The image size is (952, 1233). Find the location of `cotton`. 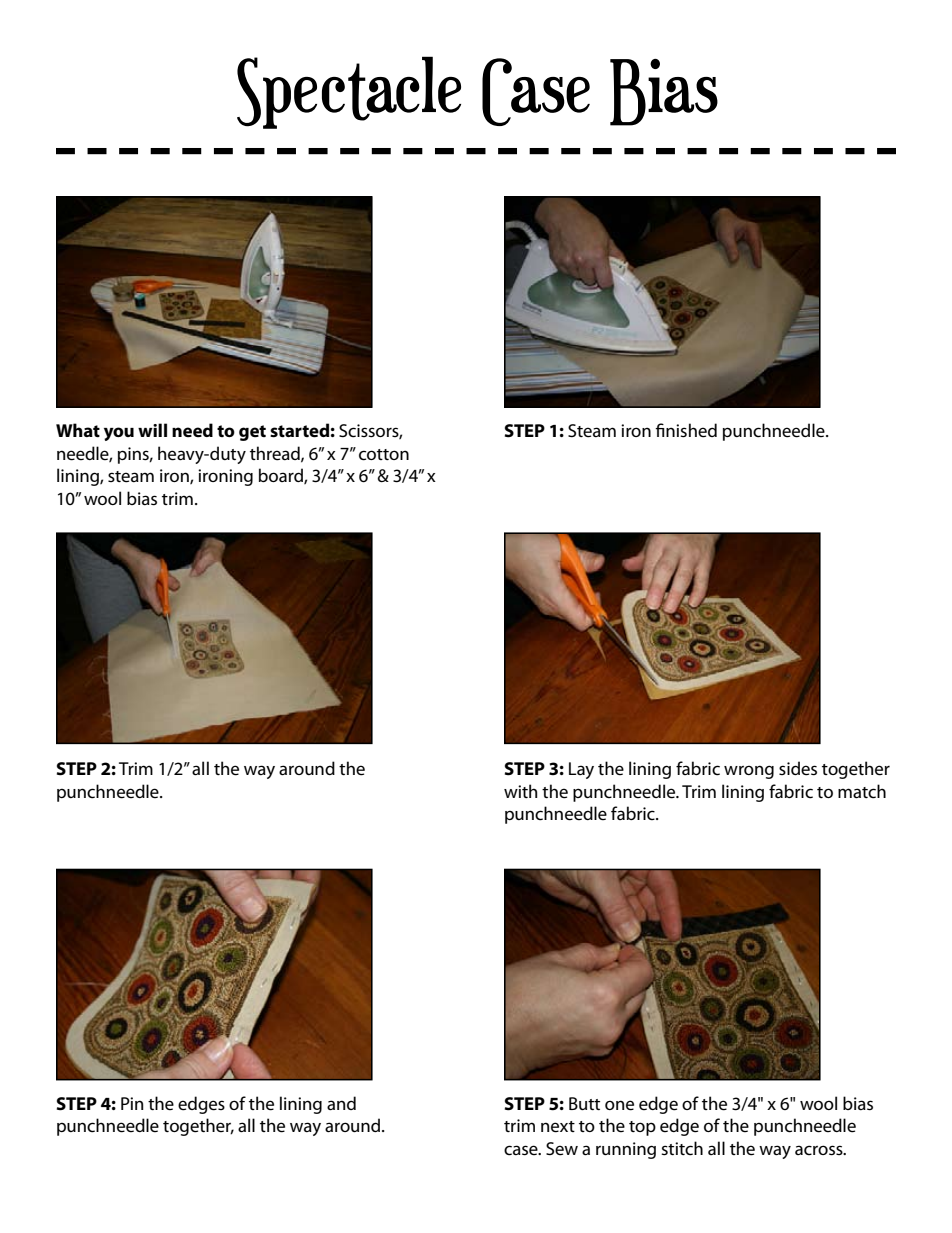

cotton is located at coordinates (384, 455).
